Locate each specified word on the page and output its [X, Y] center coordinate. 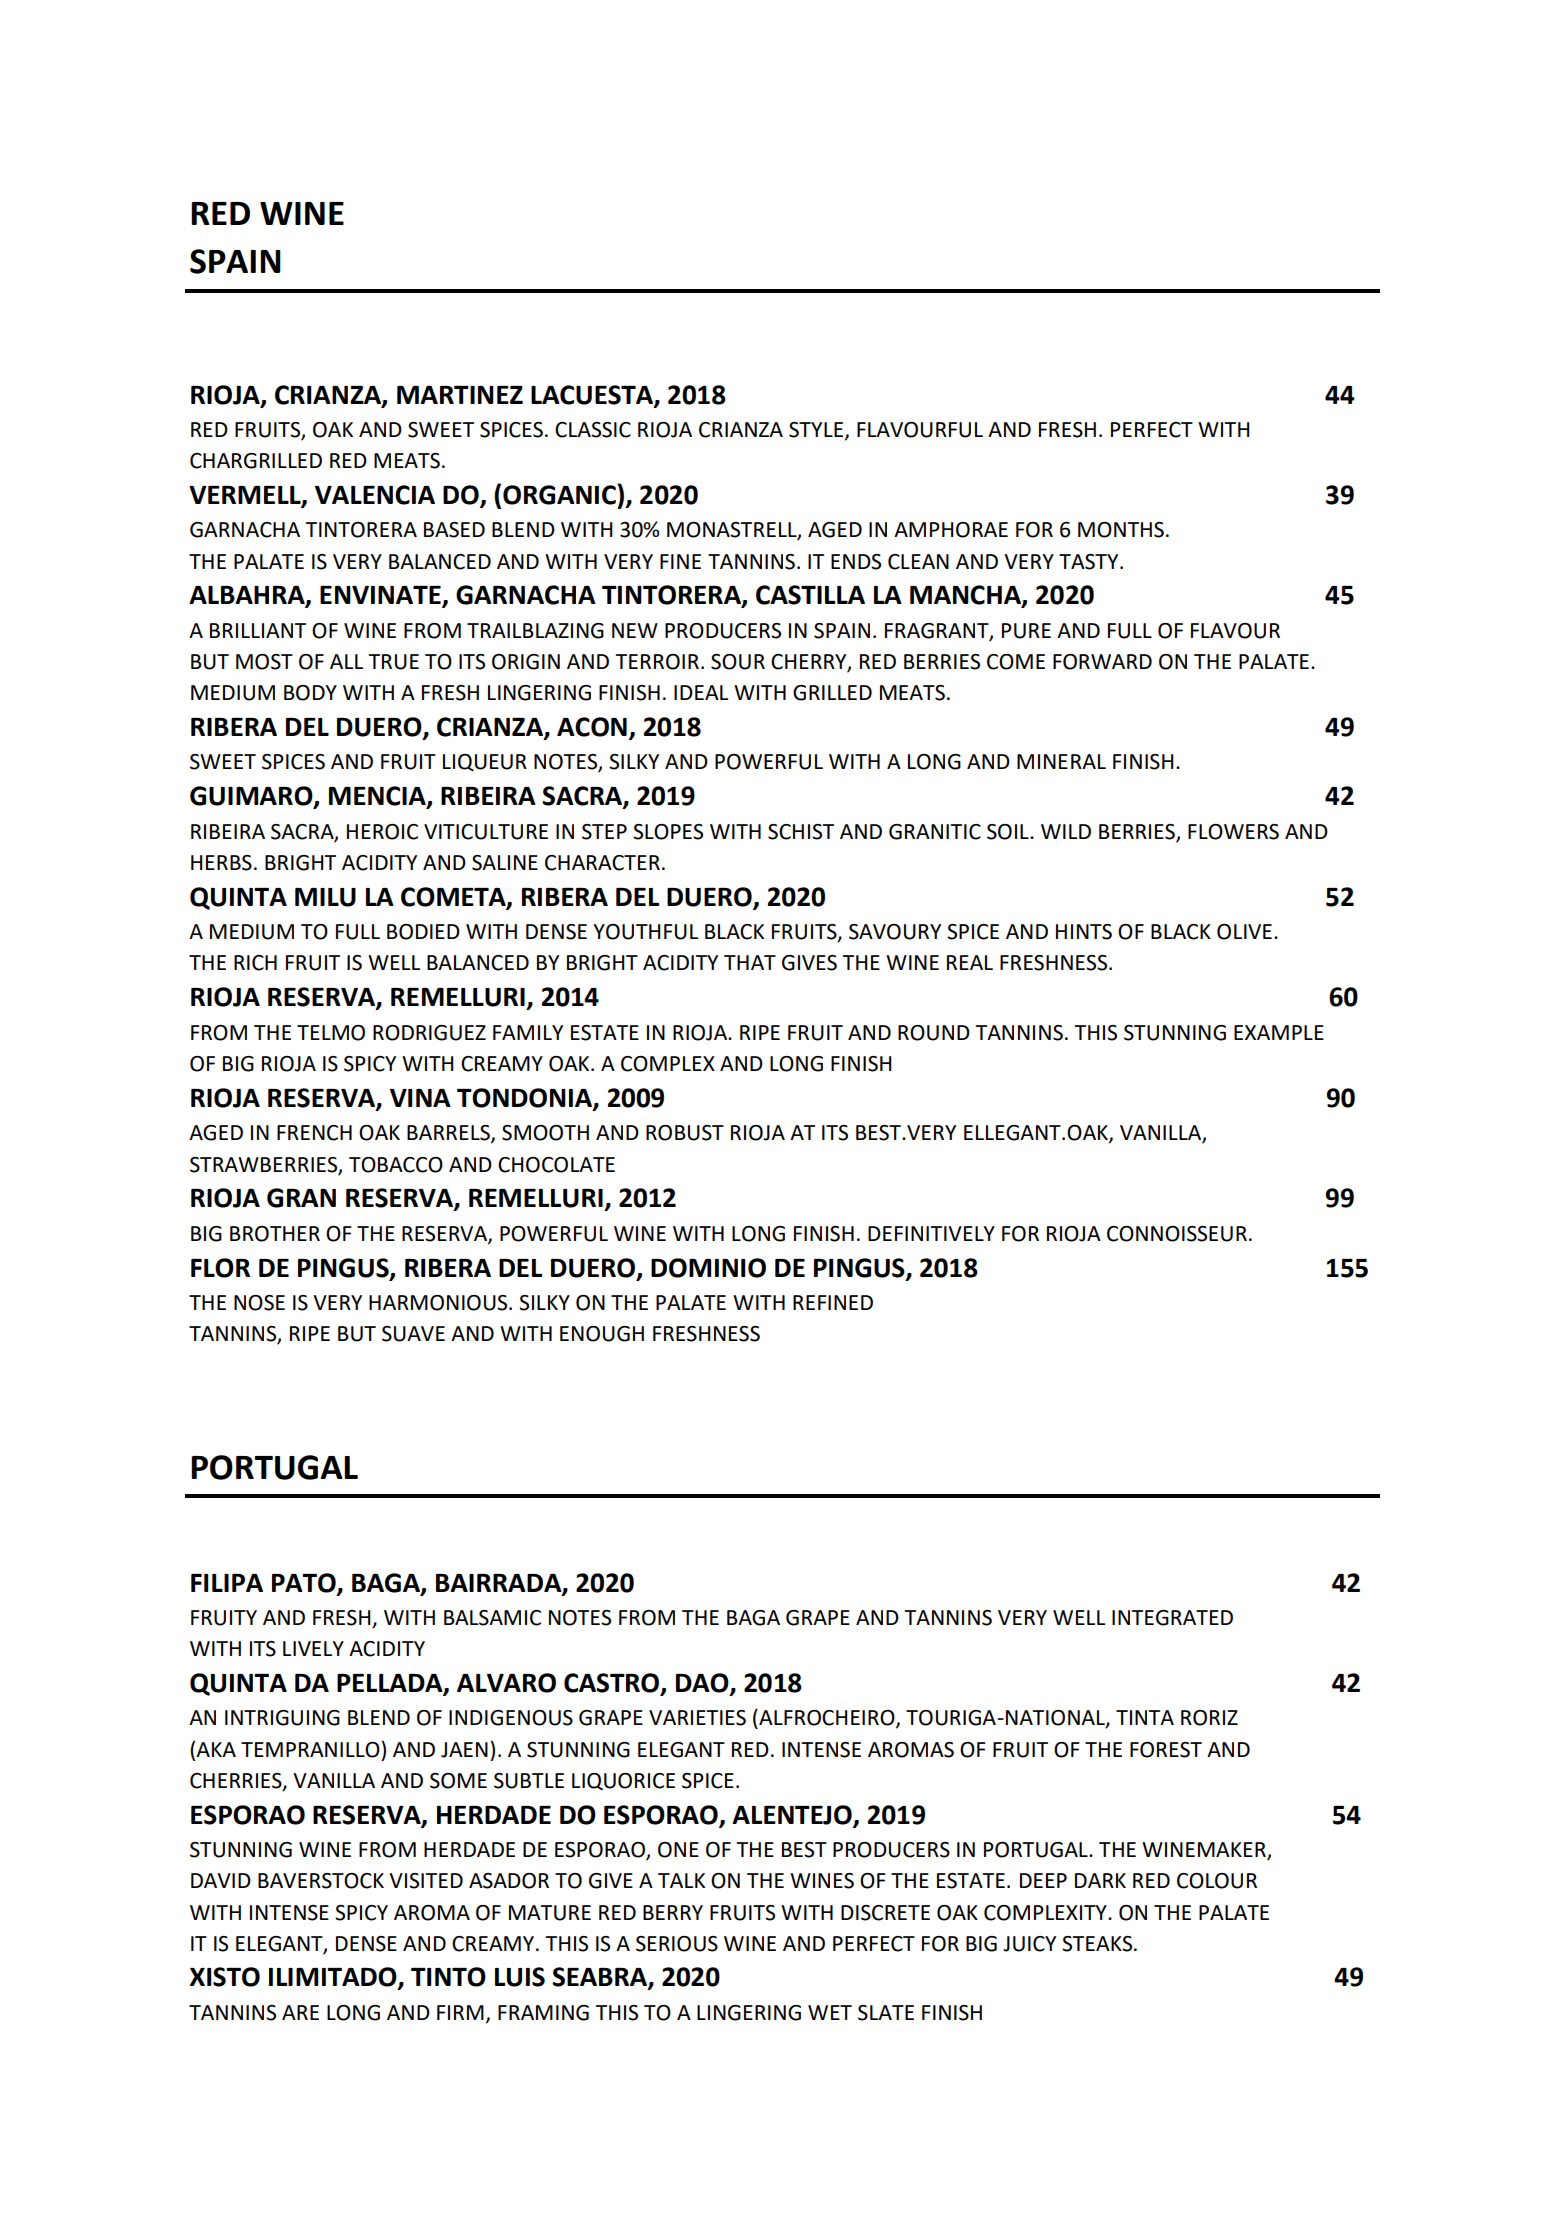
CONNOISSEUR [1177, 1234]
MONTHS [1121, 530]
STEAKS [1098, 1944]
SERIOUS [677, 1944]
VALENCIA [375, 495]
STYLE [817, 430]
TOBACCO [396, 1165]
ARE [300, 2012]
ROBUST [685, 1133]
